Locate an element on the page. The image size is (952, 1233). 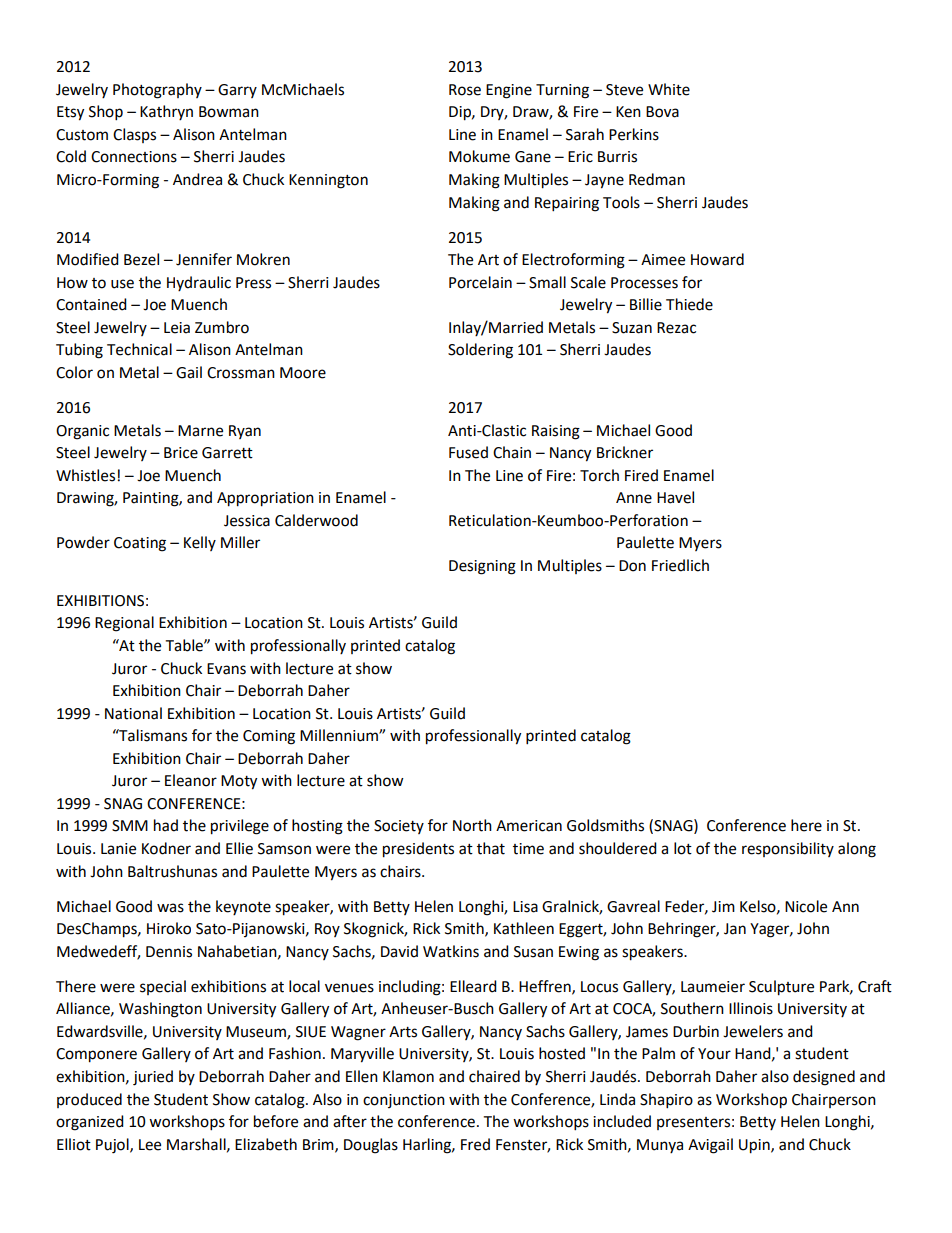
designed is located at coordinates (824, 1078).
